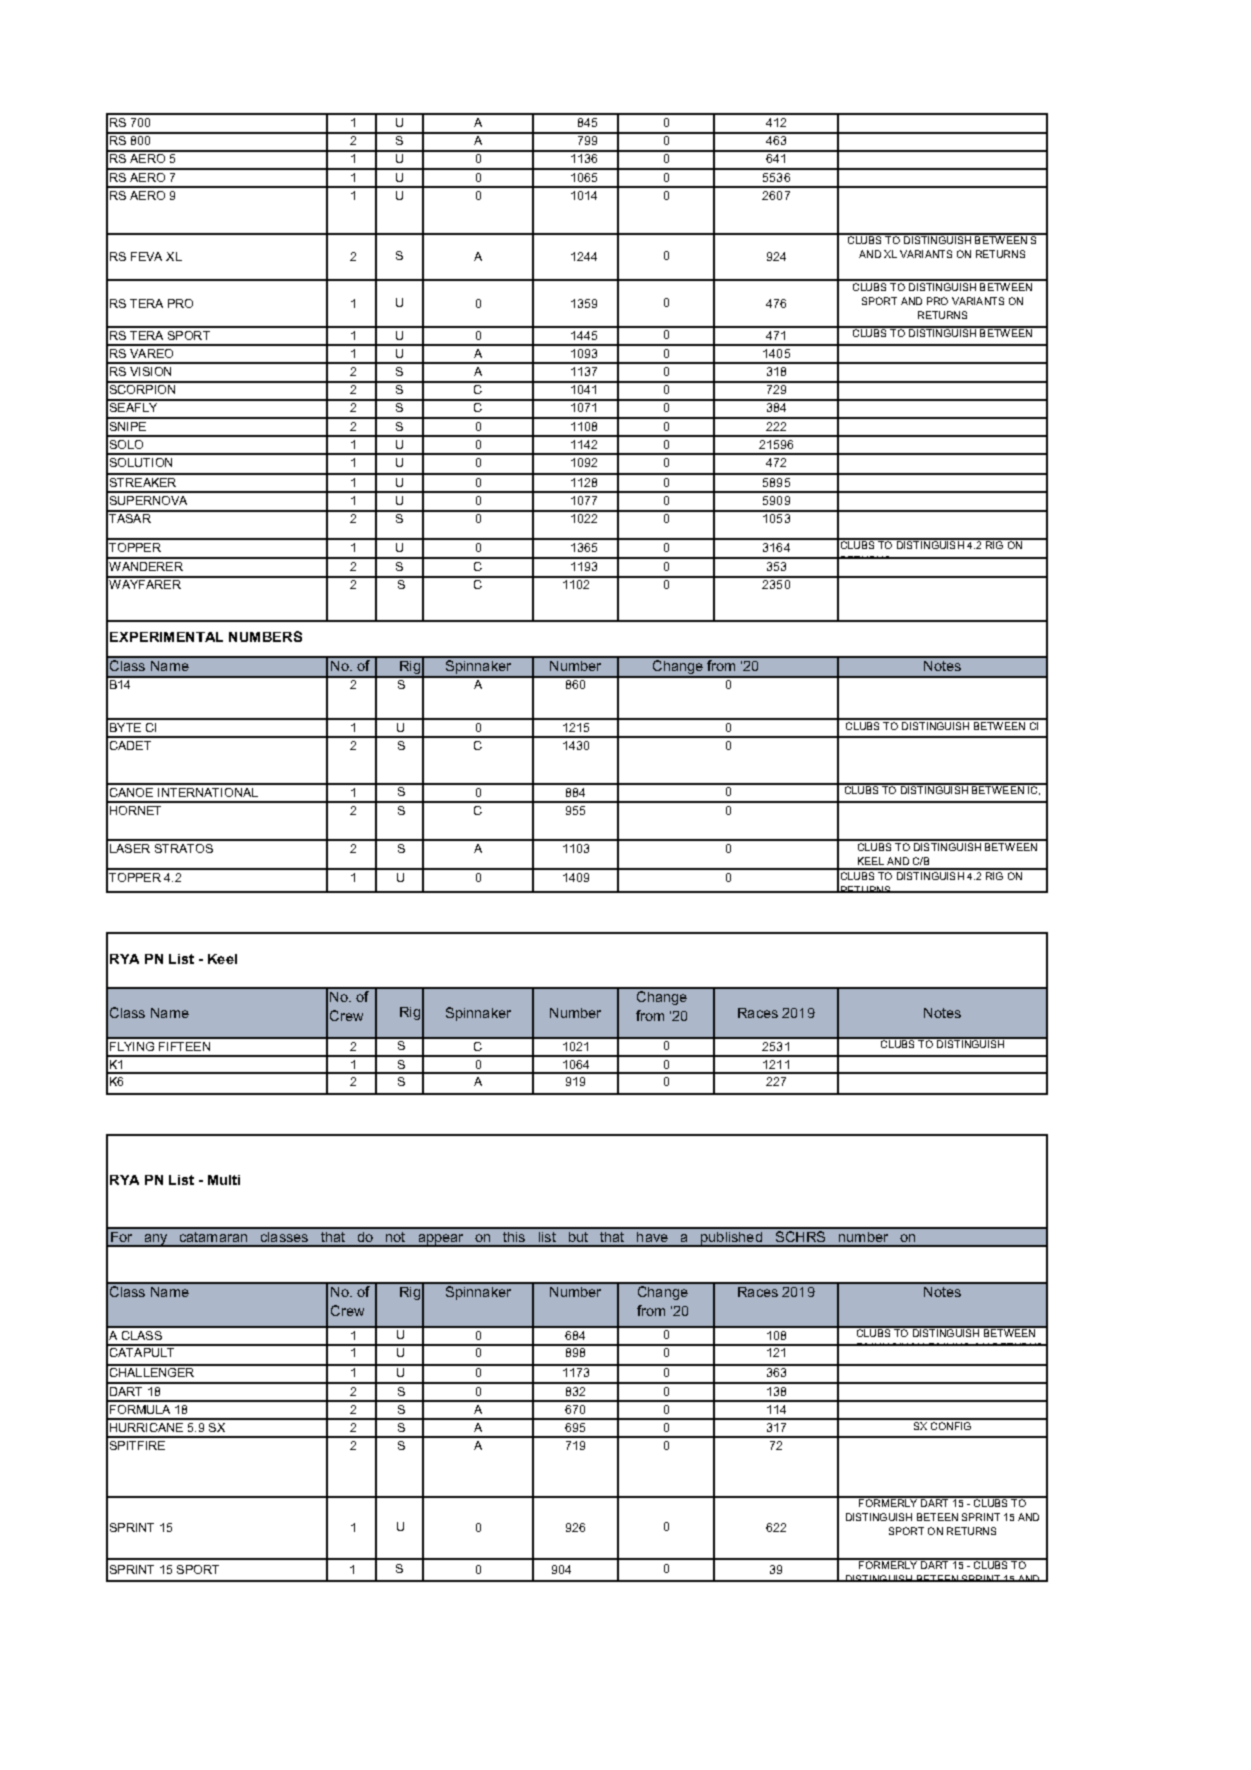 The width and height of the screenshot is (1251, 1770). What do you see at coordinates (166, 637) in the screenshot?
I see `EXPERIMENTAL` at bounding box center [166, 637].
